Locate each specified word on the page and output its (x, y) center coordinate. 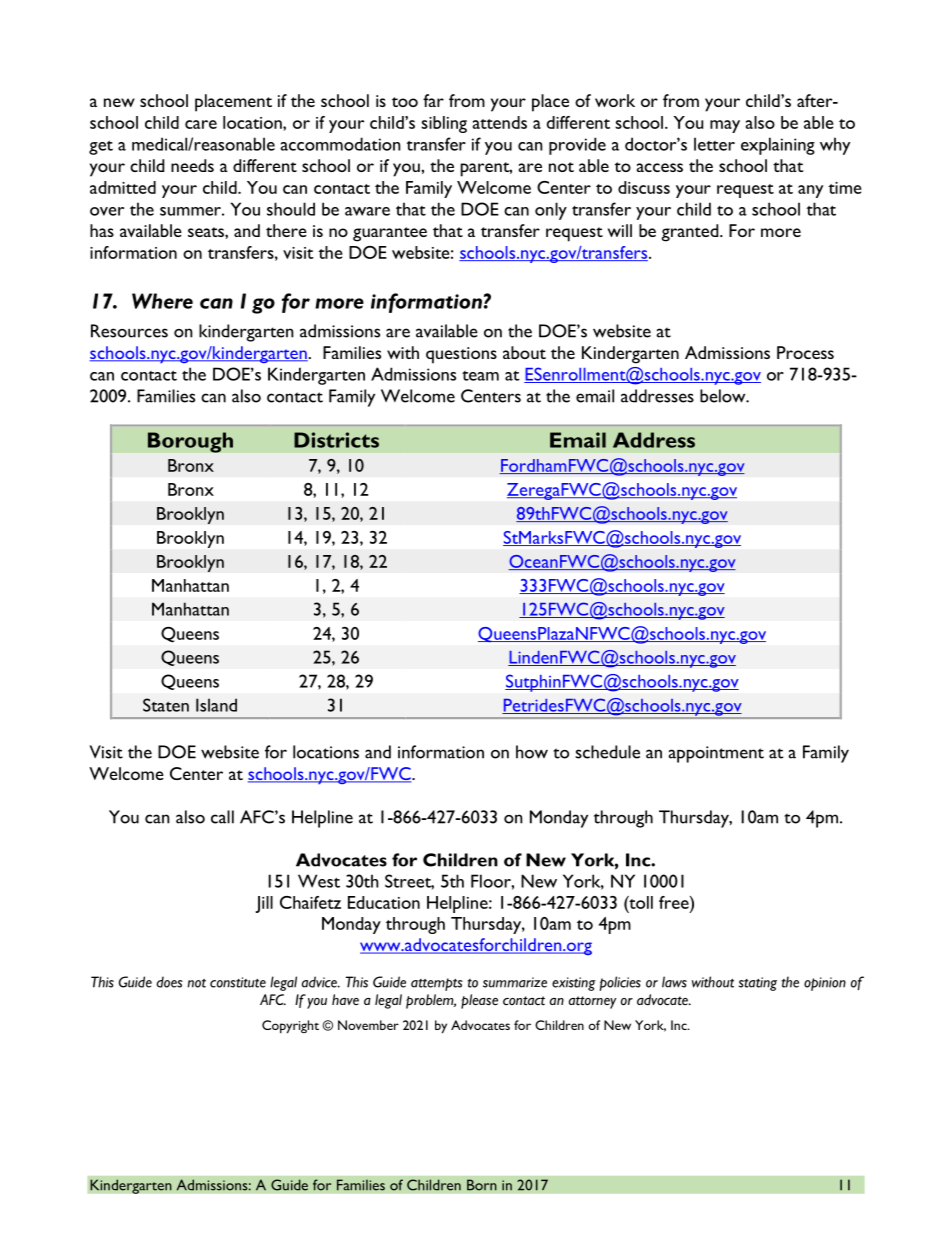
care (201, 124)
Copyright (290, 1027)
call (222, 817)
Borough (190, 442)
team (480, 376)
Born (482, 1185)
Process (805, 352)
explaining (778, 146)
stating (758, 984)
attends (500, 122)
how (532, 752)
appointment (716, 754)
